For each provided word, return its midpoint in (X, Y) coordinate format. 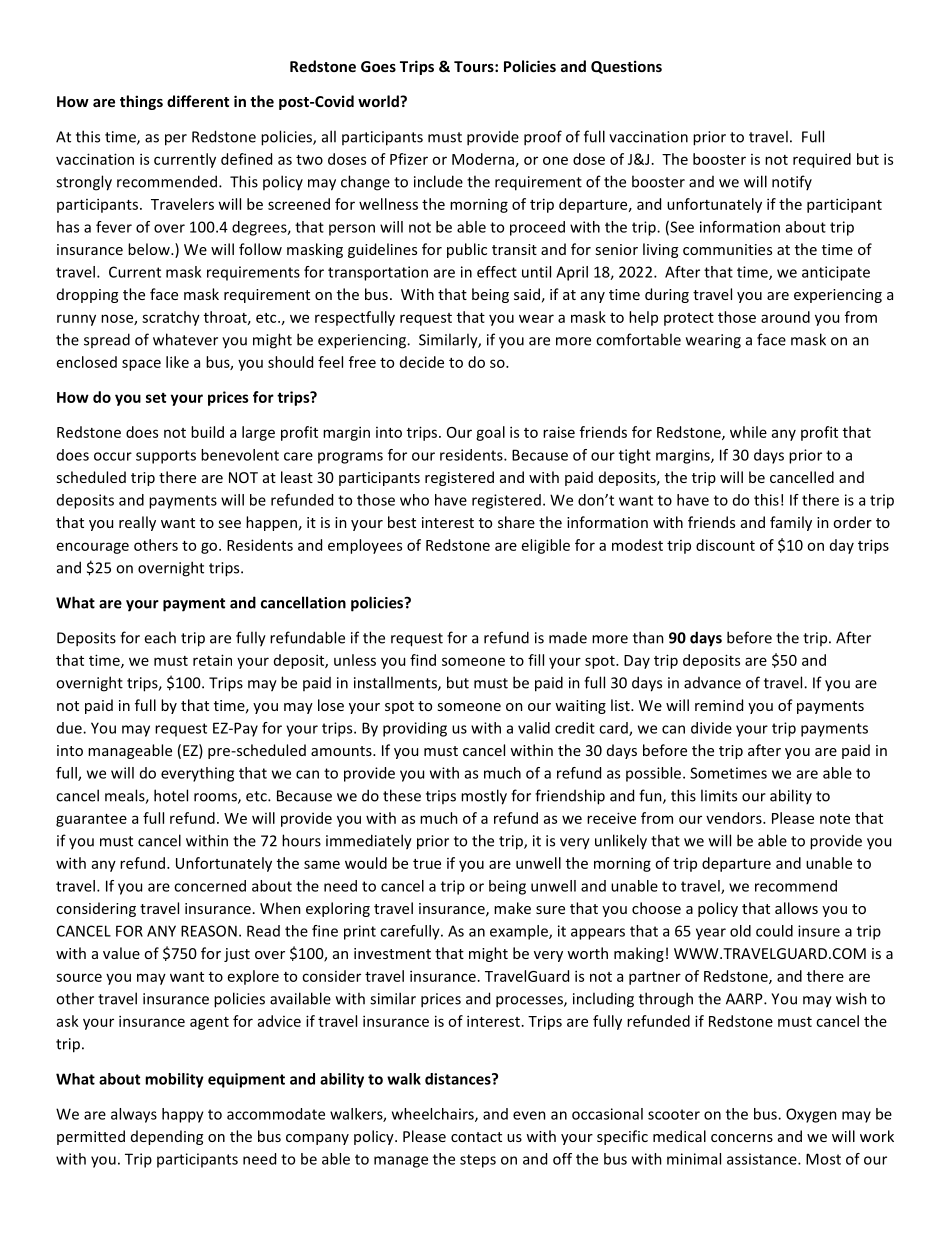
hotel (171, 795)
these (402, 795)
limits (719, 795)
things (141, 102)
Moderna (483, 159)
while (748, 432)
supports (166, 457)
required (822, 160)
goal (490, 433)
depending (167, 1137)
